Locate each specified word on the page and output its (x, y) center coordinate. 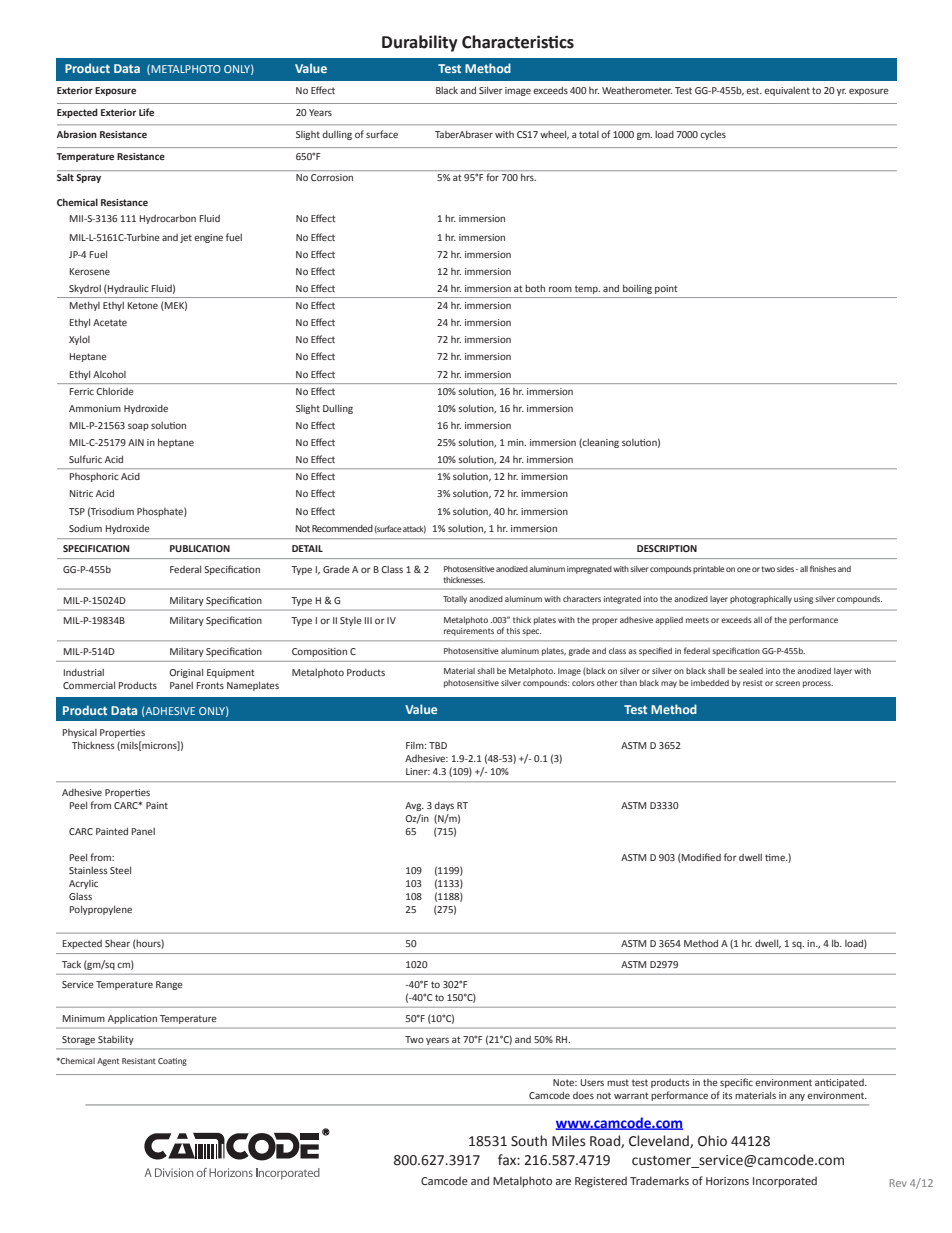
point (666, 289)
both (535, 288)
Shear (117, 943)
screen (787, 683)
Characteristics (518, 42)
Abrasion (77, 134)
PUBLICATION (200, 548)
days (444, 806)
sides (787, 569)
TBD (438, 745)
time (776, 857)
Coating (172, 1062)
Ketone (143, 305)
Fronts (210, 685)
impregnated (589, 570)
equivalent (787, 91)
